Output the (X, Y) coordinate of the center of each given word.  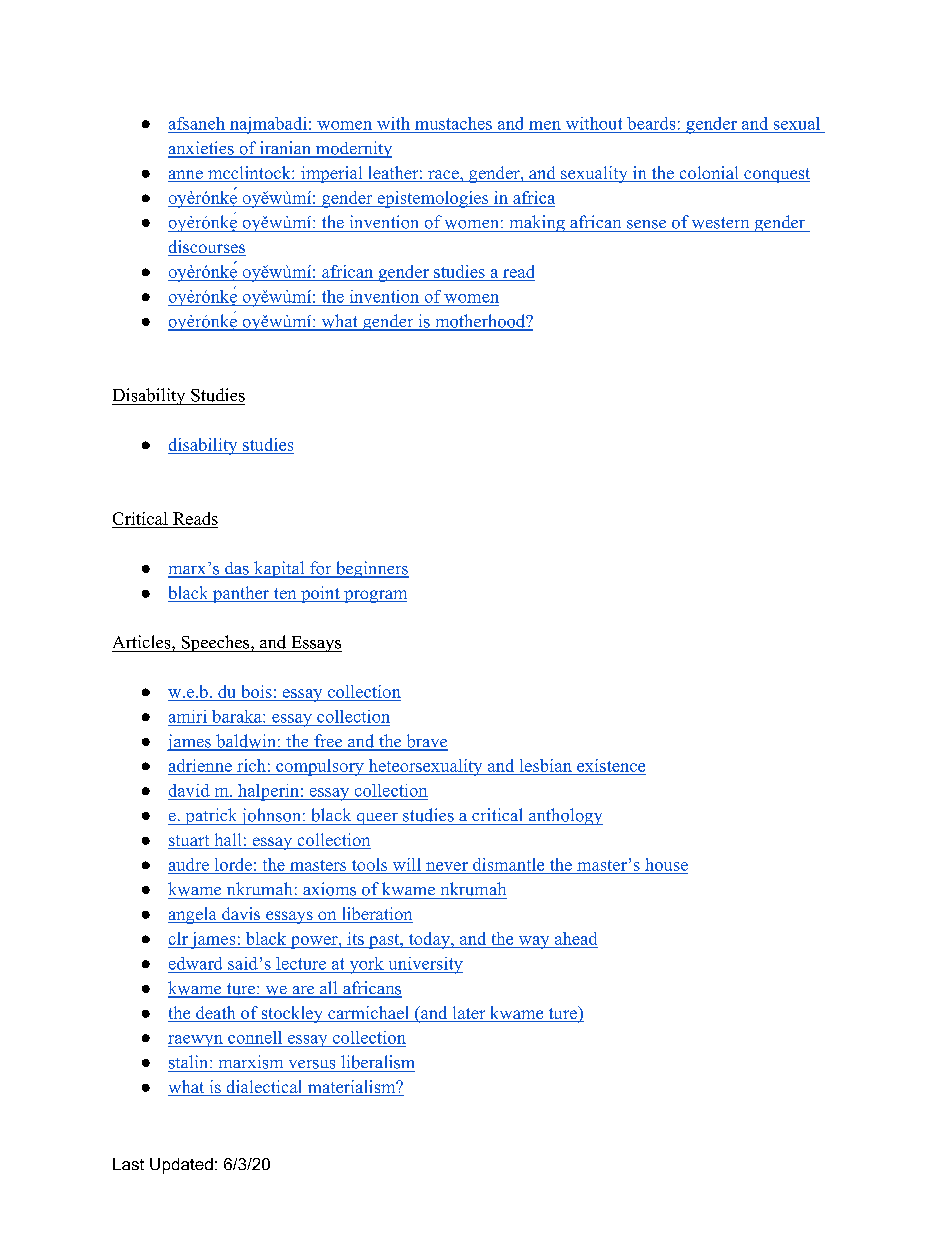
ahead (576, 938)
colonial (709, 174)
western (720, 223)
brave (426, 742)
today (429, 940)
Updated (181, 1166)
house (666, 864)
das (237, 569)
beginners (371, 569)
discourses (207, 248)
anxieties (202, 149)
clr (178, 938)
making (537, 223)
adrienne (201, 767)
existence (610, 767)
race (443, 176)
